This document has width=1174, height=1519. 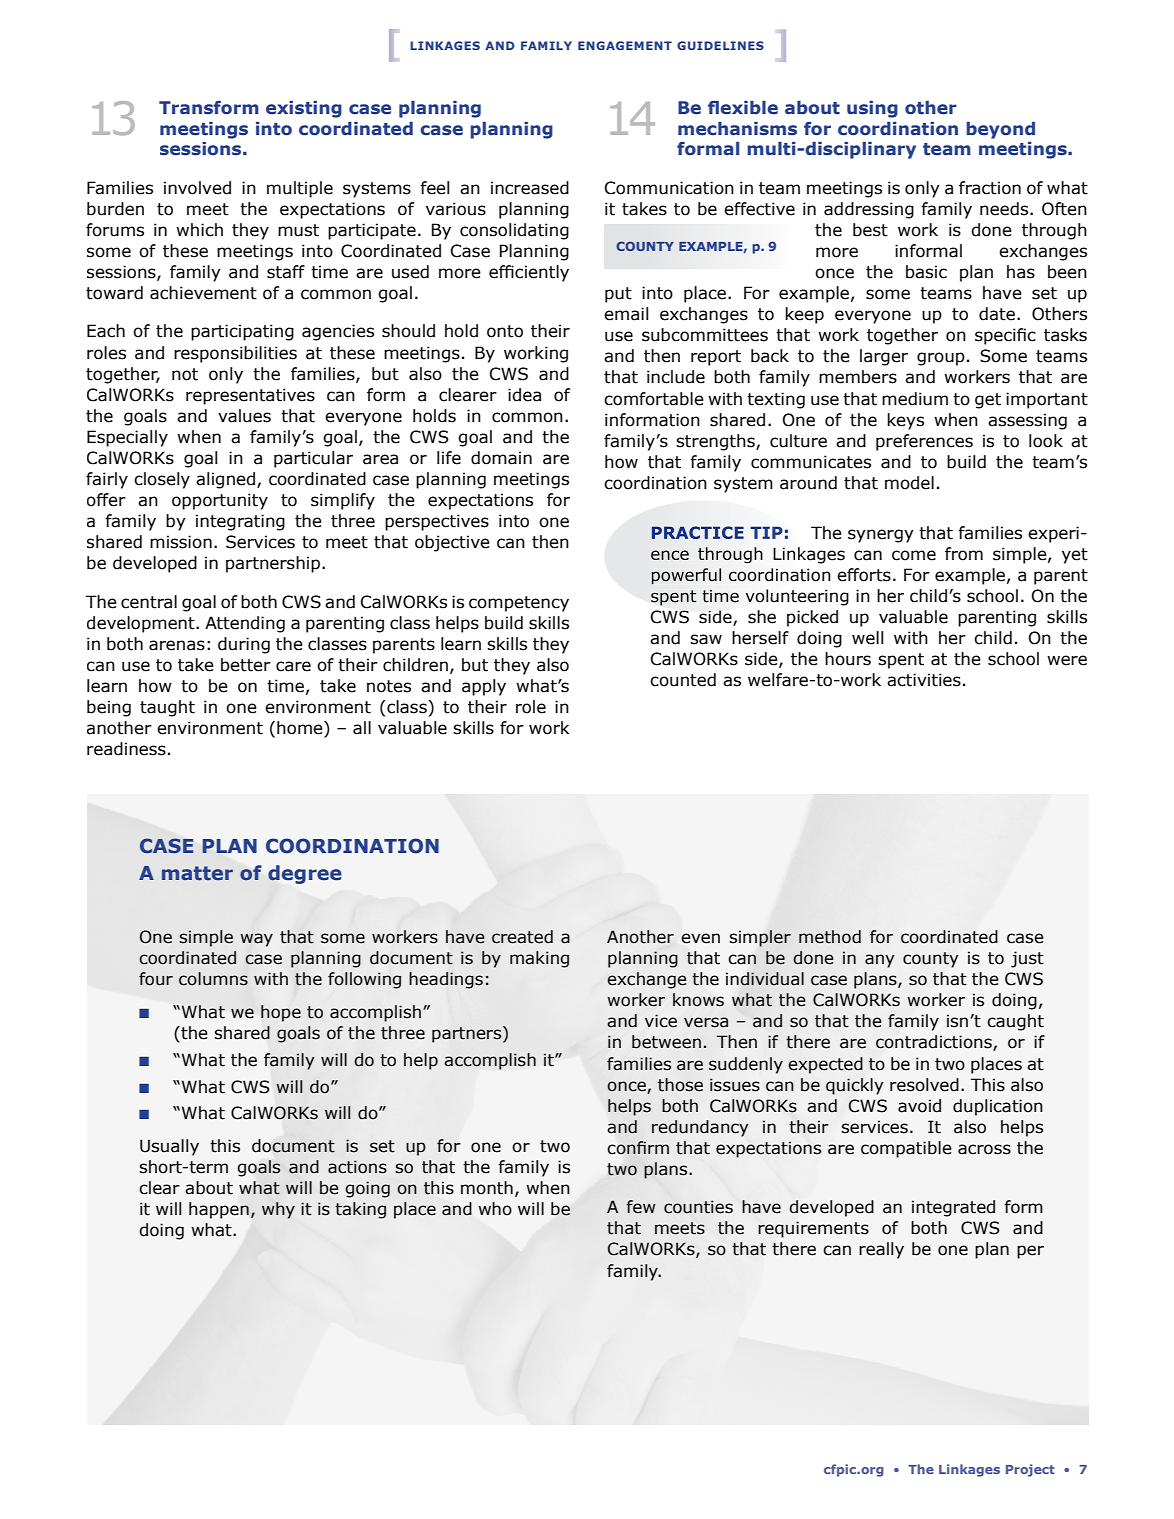 I want to click on apply, so click(x=484, y=687).
